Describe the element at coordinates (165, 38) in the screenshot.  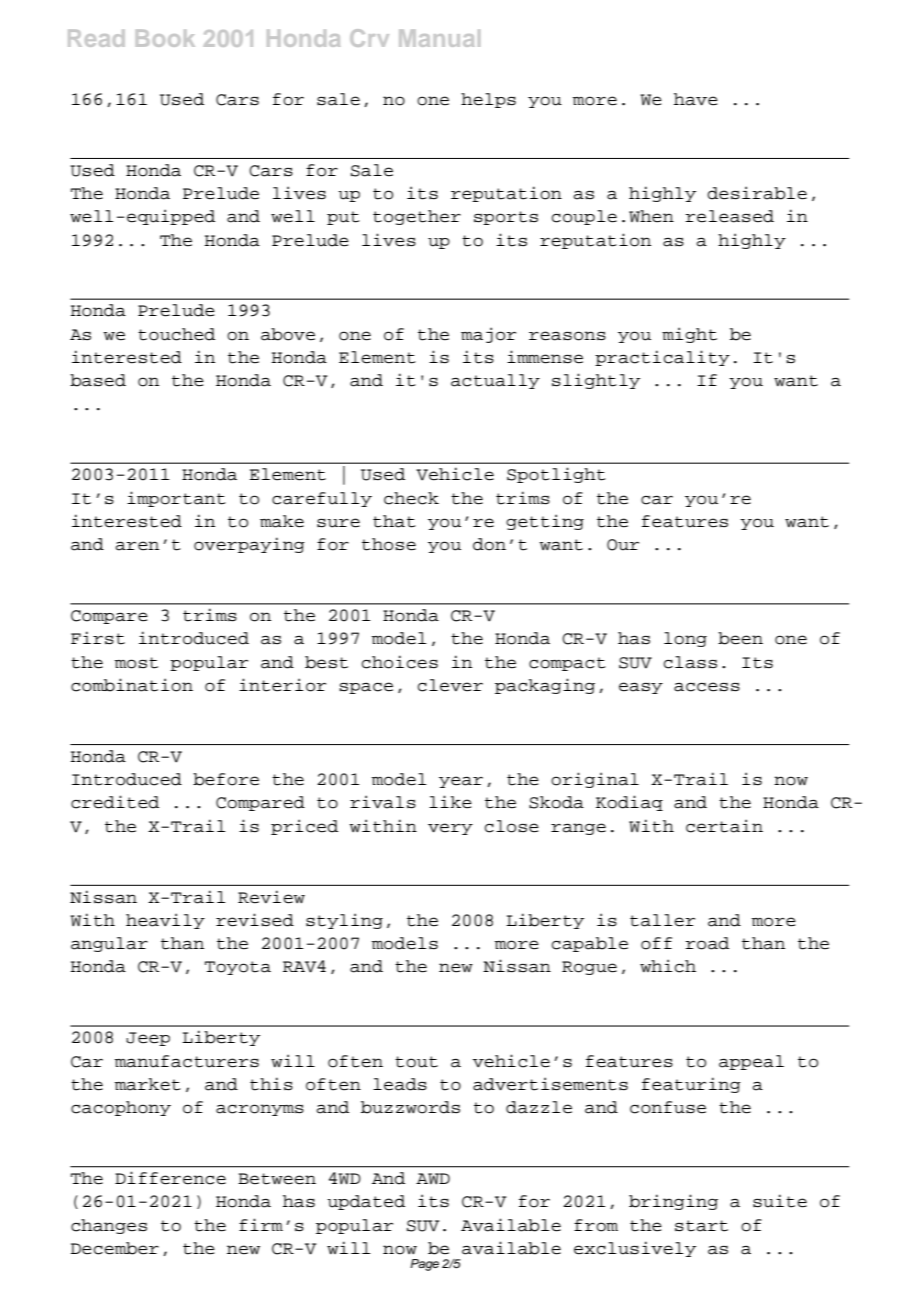
I see `Book` at that location.
